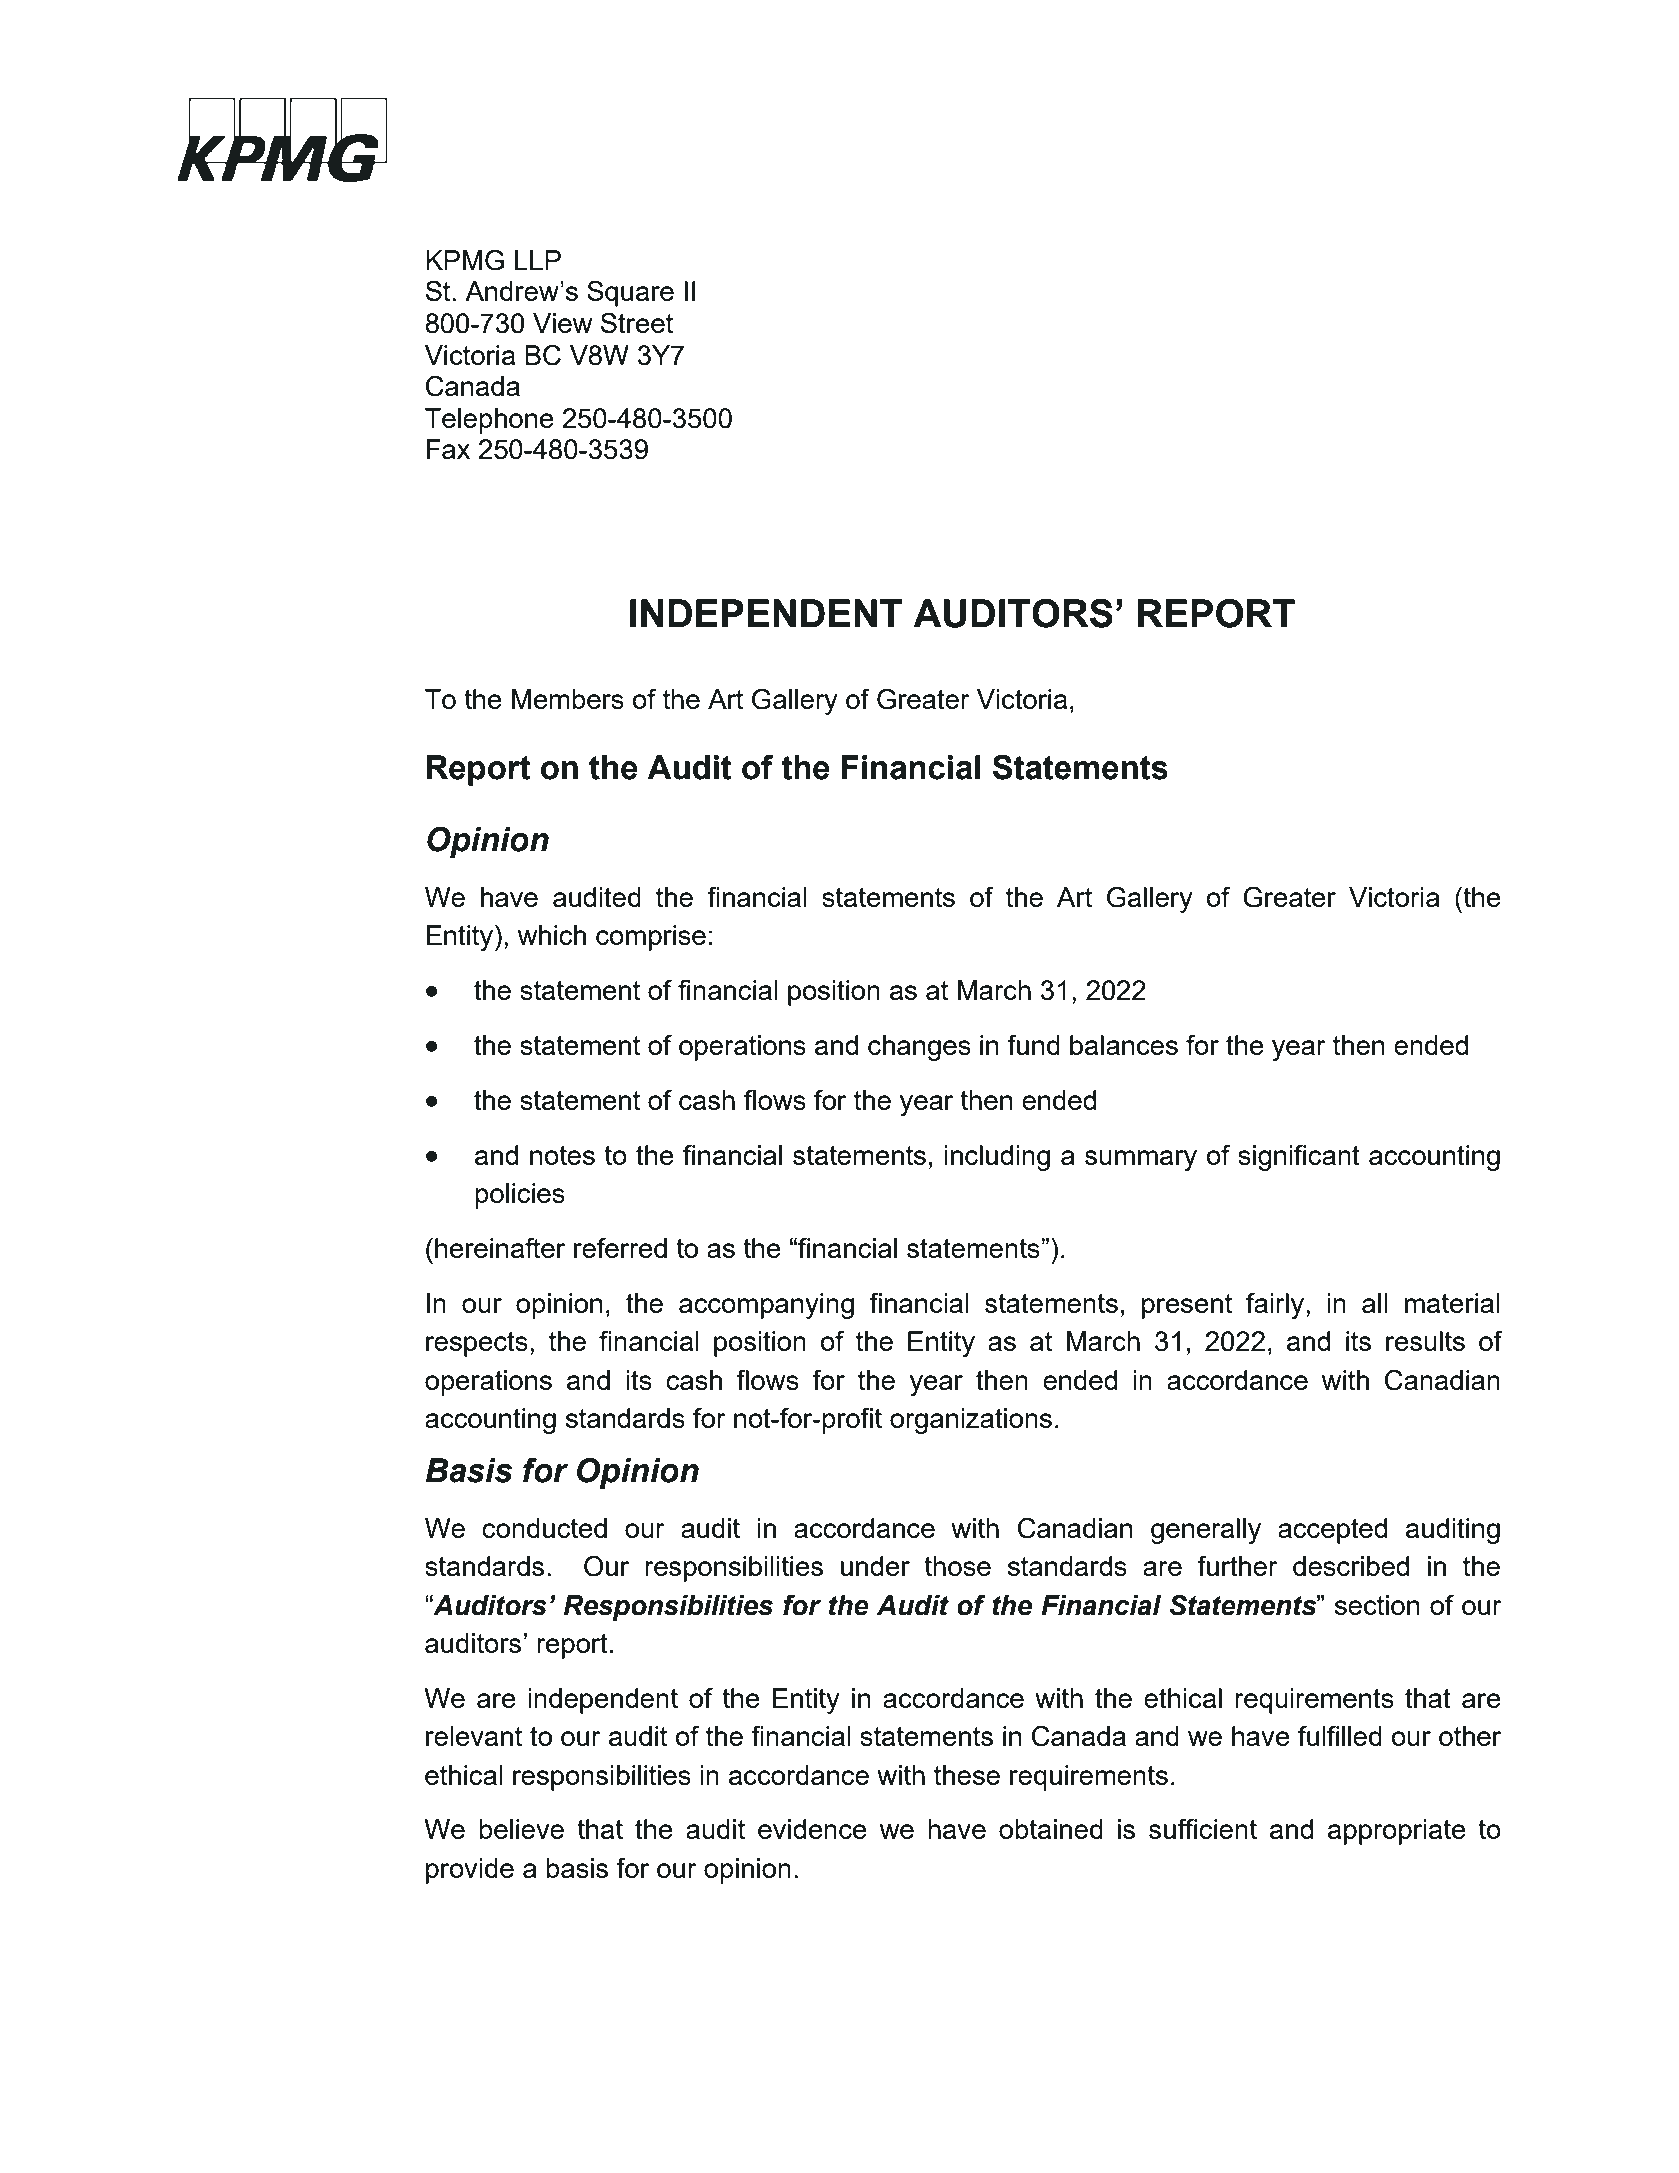  Describe the element at coordinates (566, 2027) in the screenshot. I see `Ontario` at that location.
